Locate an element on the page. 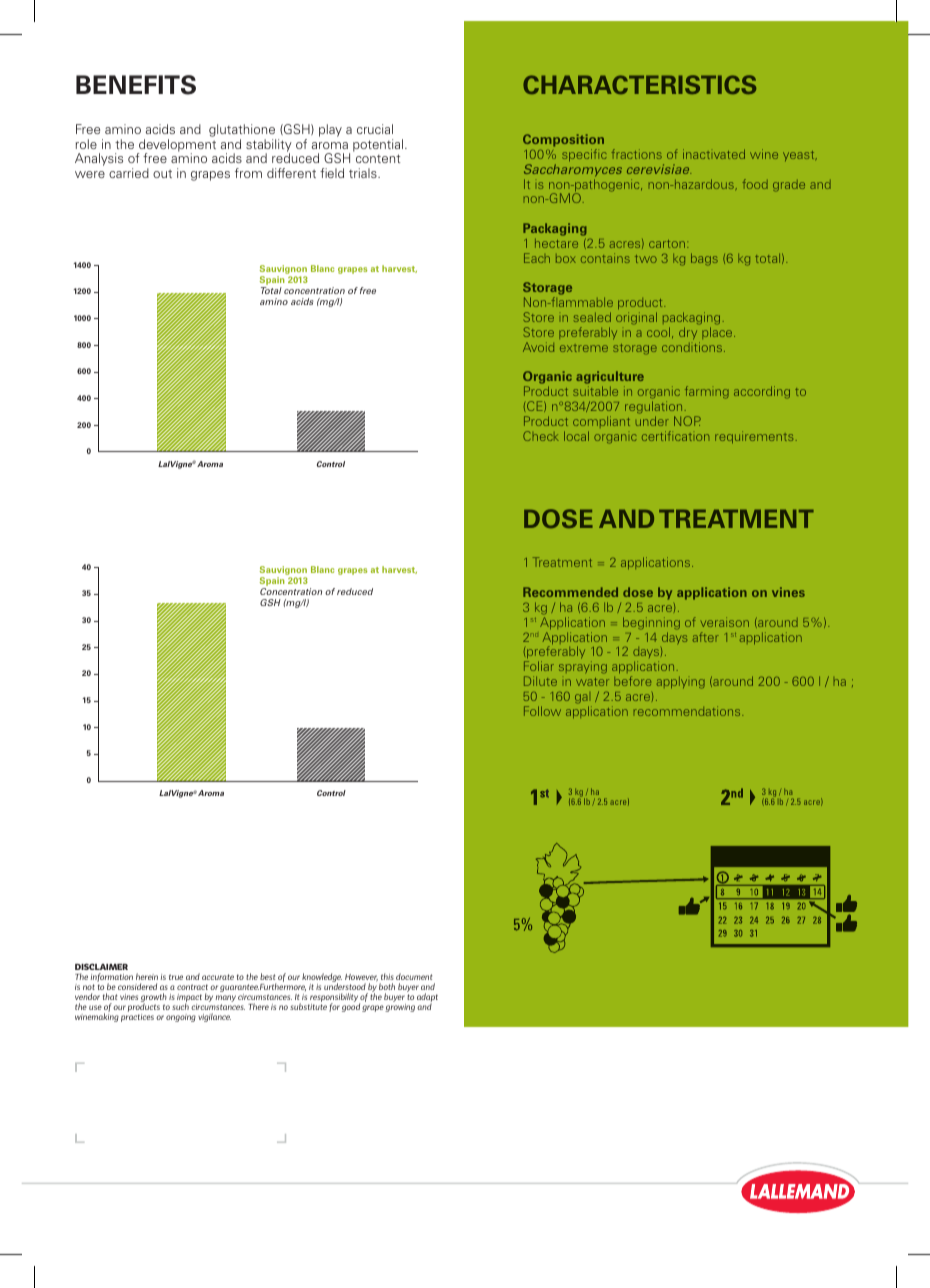 The width and height of the image is (930, 1288). Avoid is located at coordinates (538, 347).
